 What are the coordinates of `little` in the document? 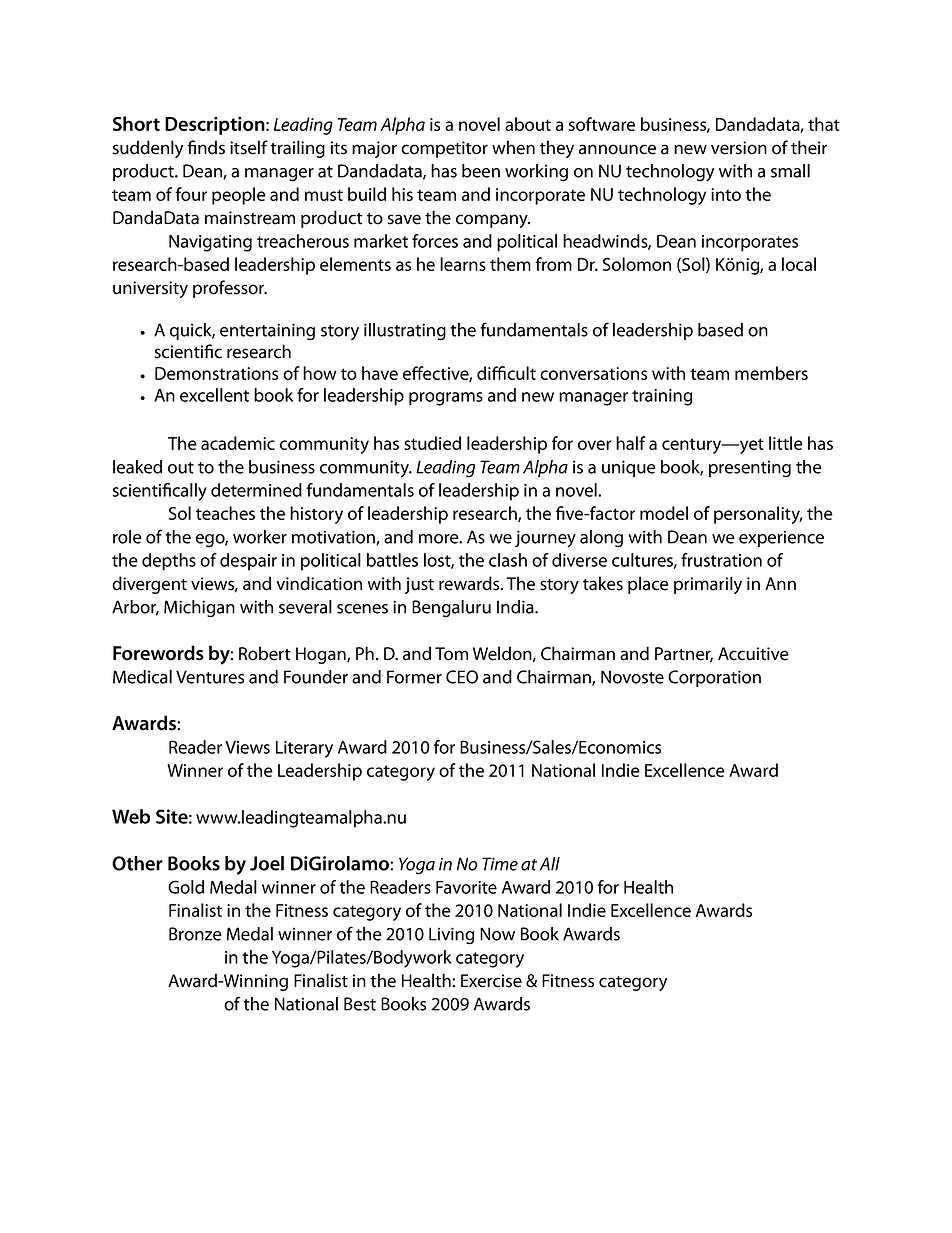 It's located at (786, 443).
